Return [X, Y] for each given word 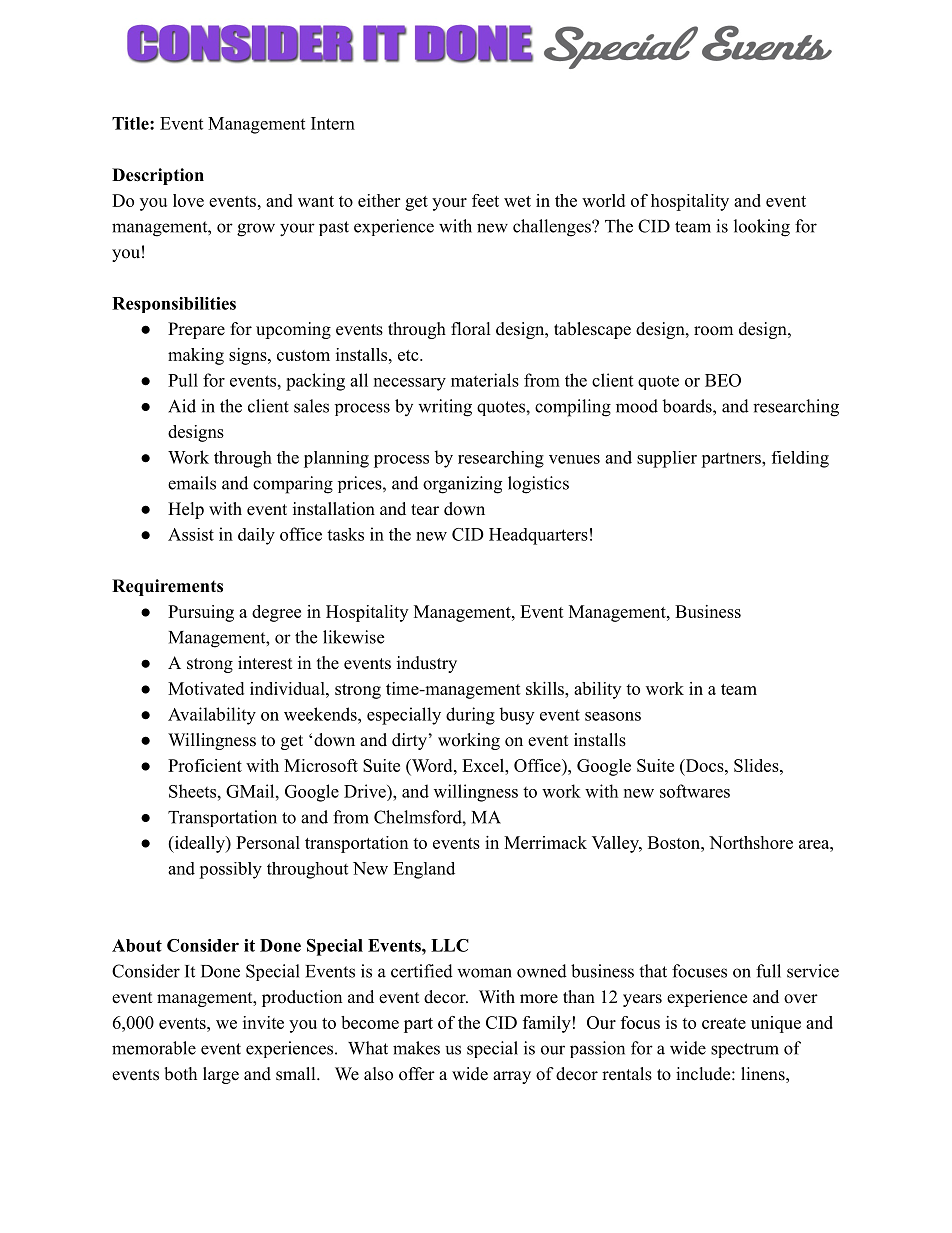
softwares [695, 791]
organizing [462, 485]
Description [158, 176]
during [470, 716]
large [221, 1075]
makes [416, 1048]
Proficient [205, 765]
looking [762, 228]
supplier [667, 459]
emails [192, 483]
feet [485, 200]
